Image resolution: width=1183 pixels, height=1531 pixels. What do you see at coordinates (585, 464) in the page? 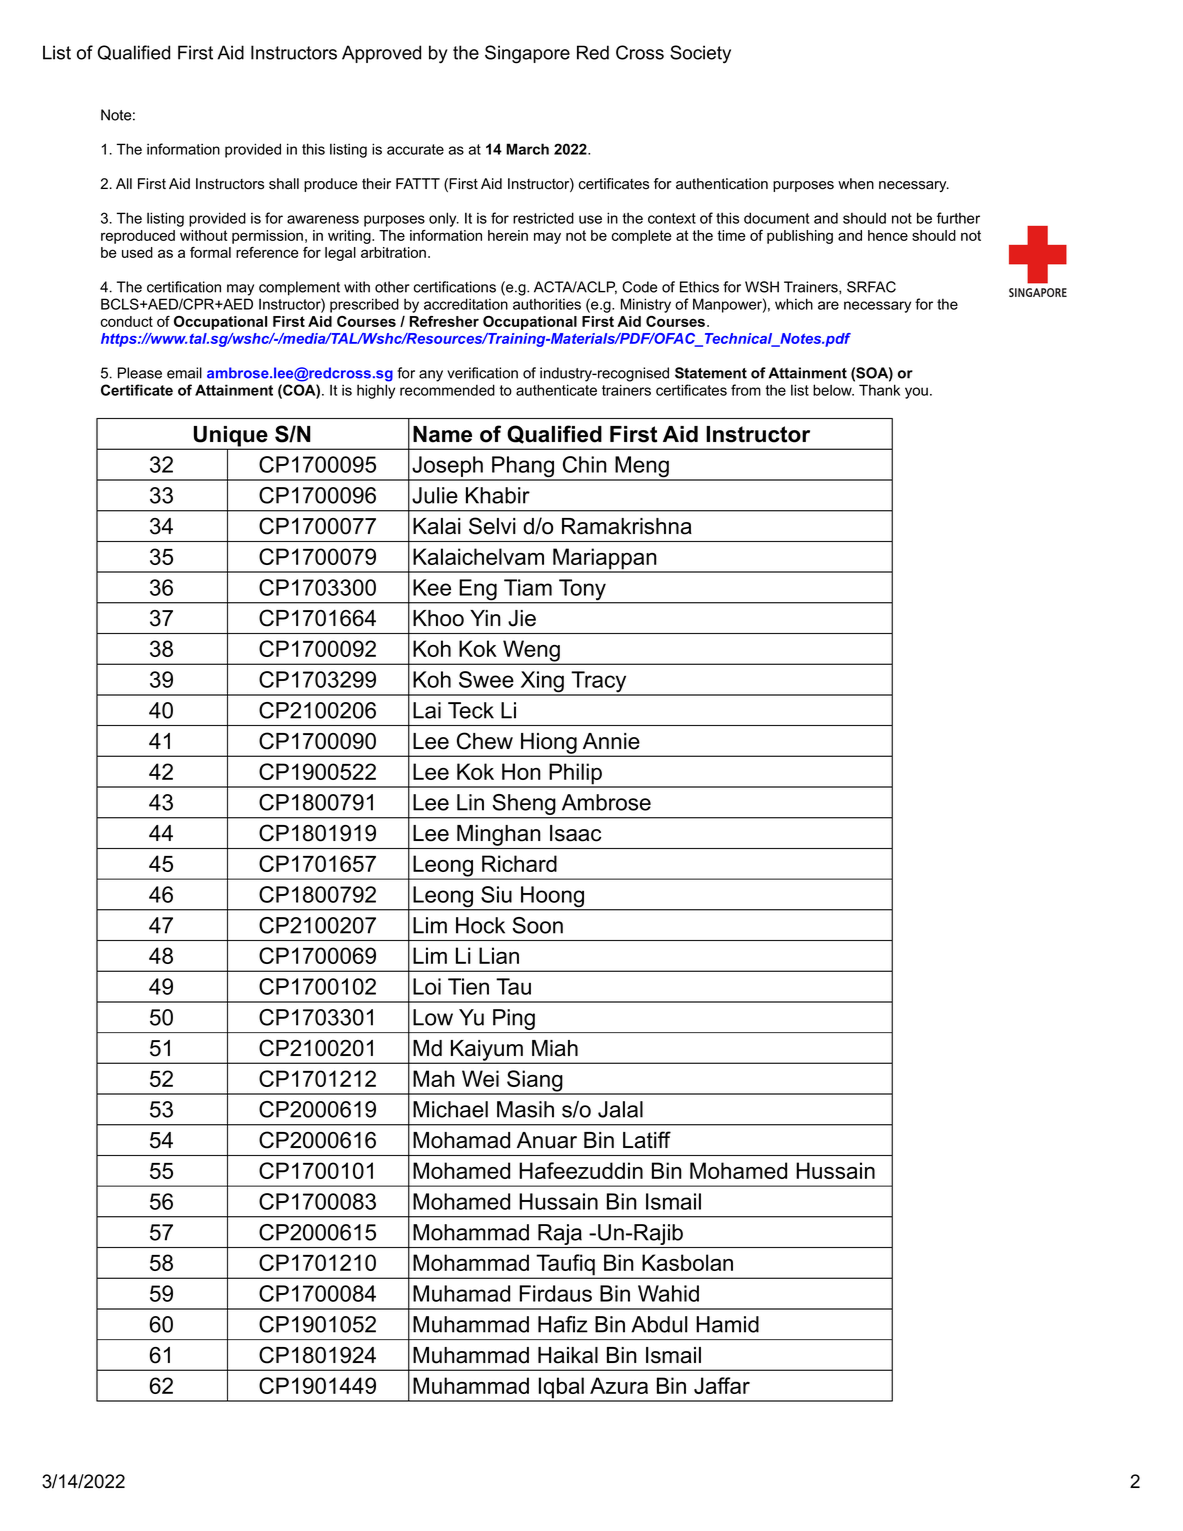
I see `Chin` at bounding box center [585, 464].
